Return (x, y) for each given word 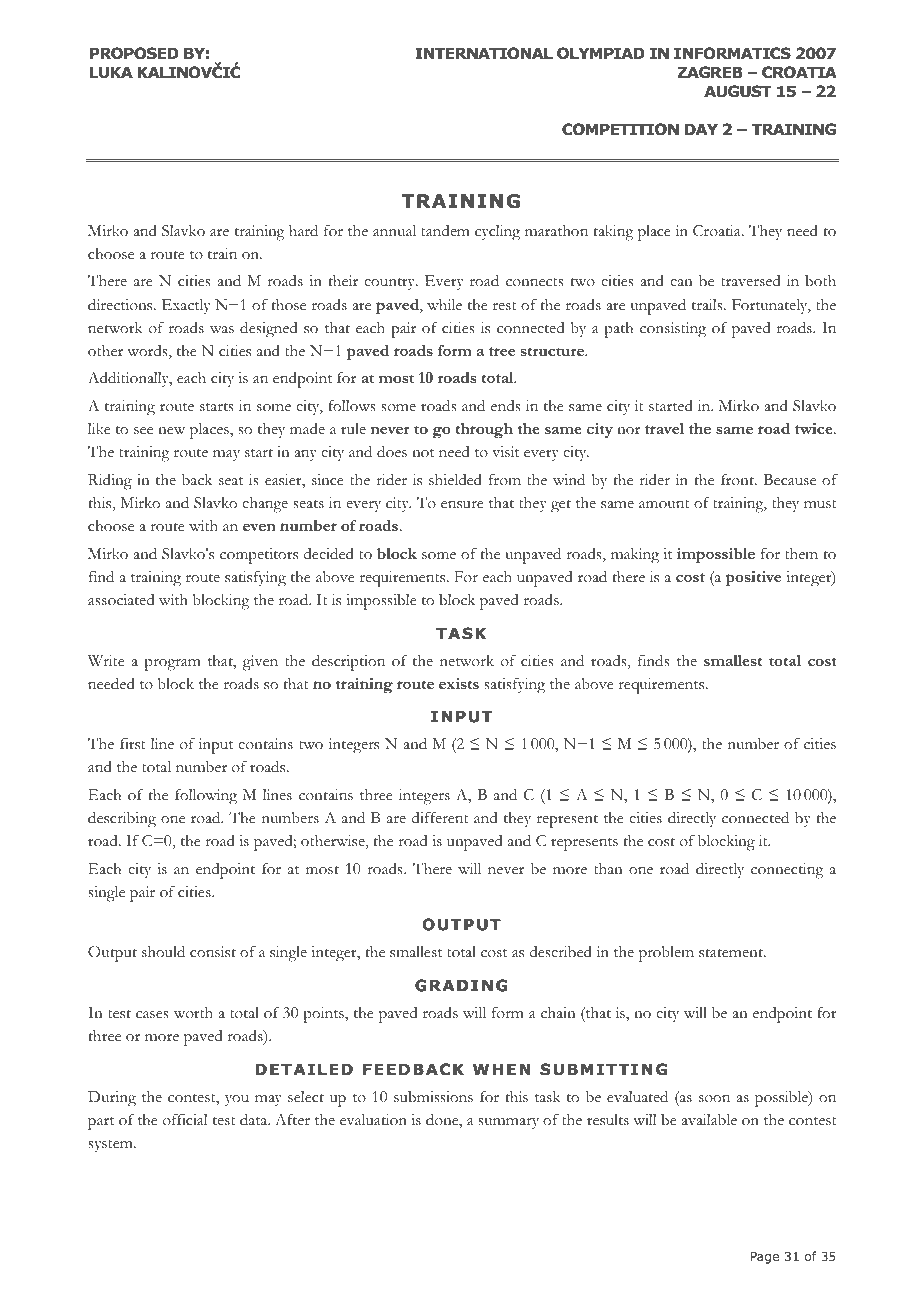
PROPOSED (134, 53)
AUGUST (738, 91)
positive (753, 579)
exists (459, 683)
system (111, 1146)
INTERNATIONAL (484, 53)
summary (508, 1123)
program (173, 664)
